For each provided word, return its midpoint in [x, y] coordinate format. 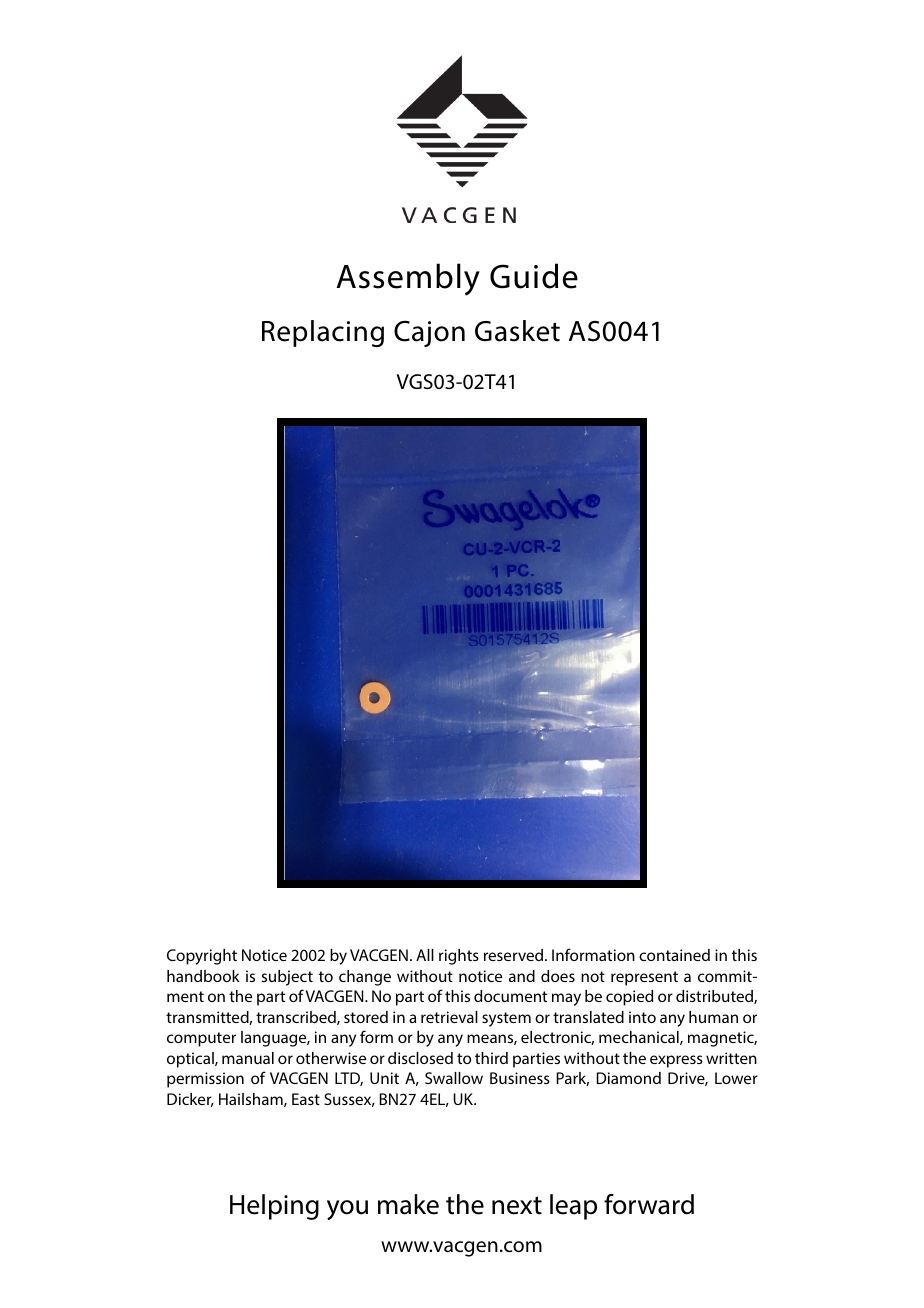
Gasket [517, 331]
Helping [274, 1207]
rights [459, 957]
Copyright [202, 957]
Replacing [323, 333]
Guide [534, 276]
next [517, 1205]
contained [674, 955]
